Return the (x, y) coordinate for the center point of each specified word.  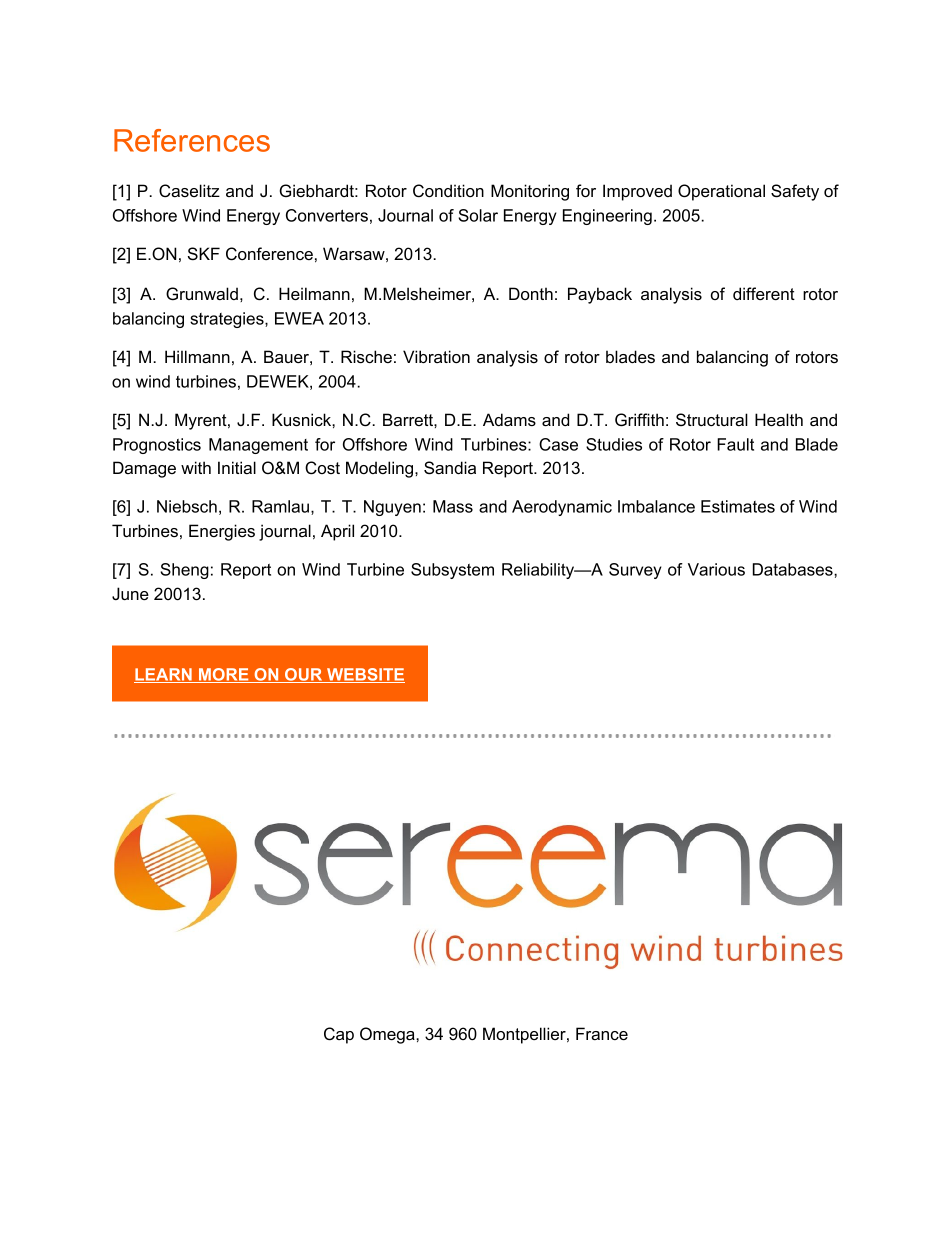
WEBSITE (365, 675)
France (602, 1033)
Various (716, 569)
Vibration (436, 356)
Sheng (184, 571)
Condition (448, 191)
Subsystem (452, 571)
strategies (228, 320)
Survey (635, 571)
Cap (339, 1035)
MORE (224, 675)
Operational (721, 192)
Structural (712, 419)
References (192, 140)
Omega (388, 1035)
